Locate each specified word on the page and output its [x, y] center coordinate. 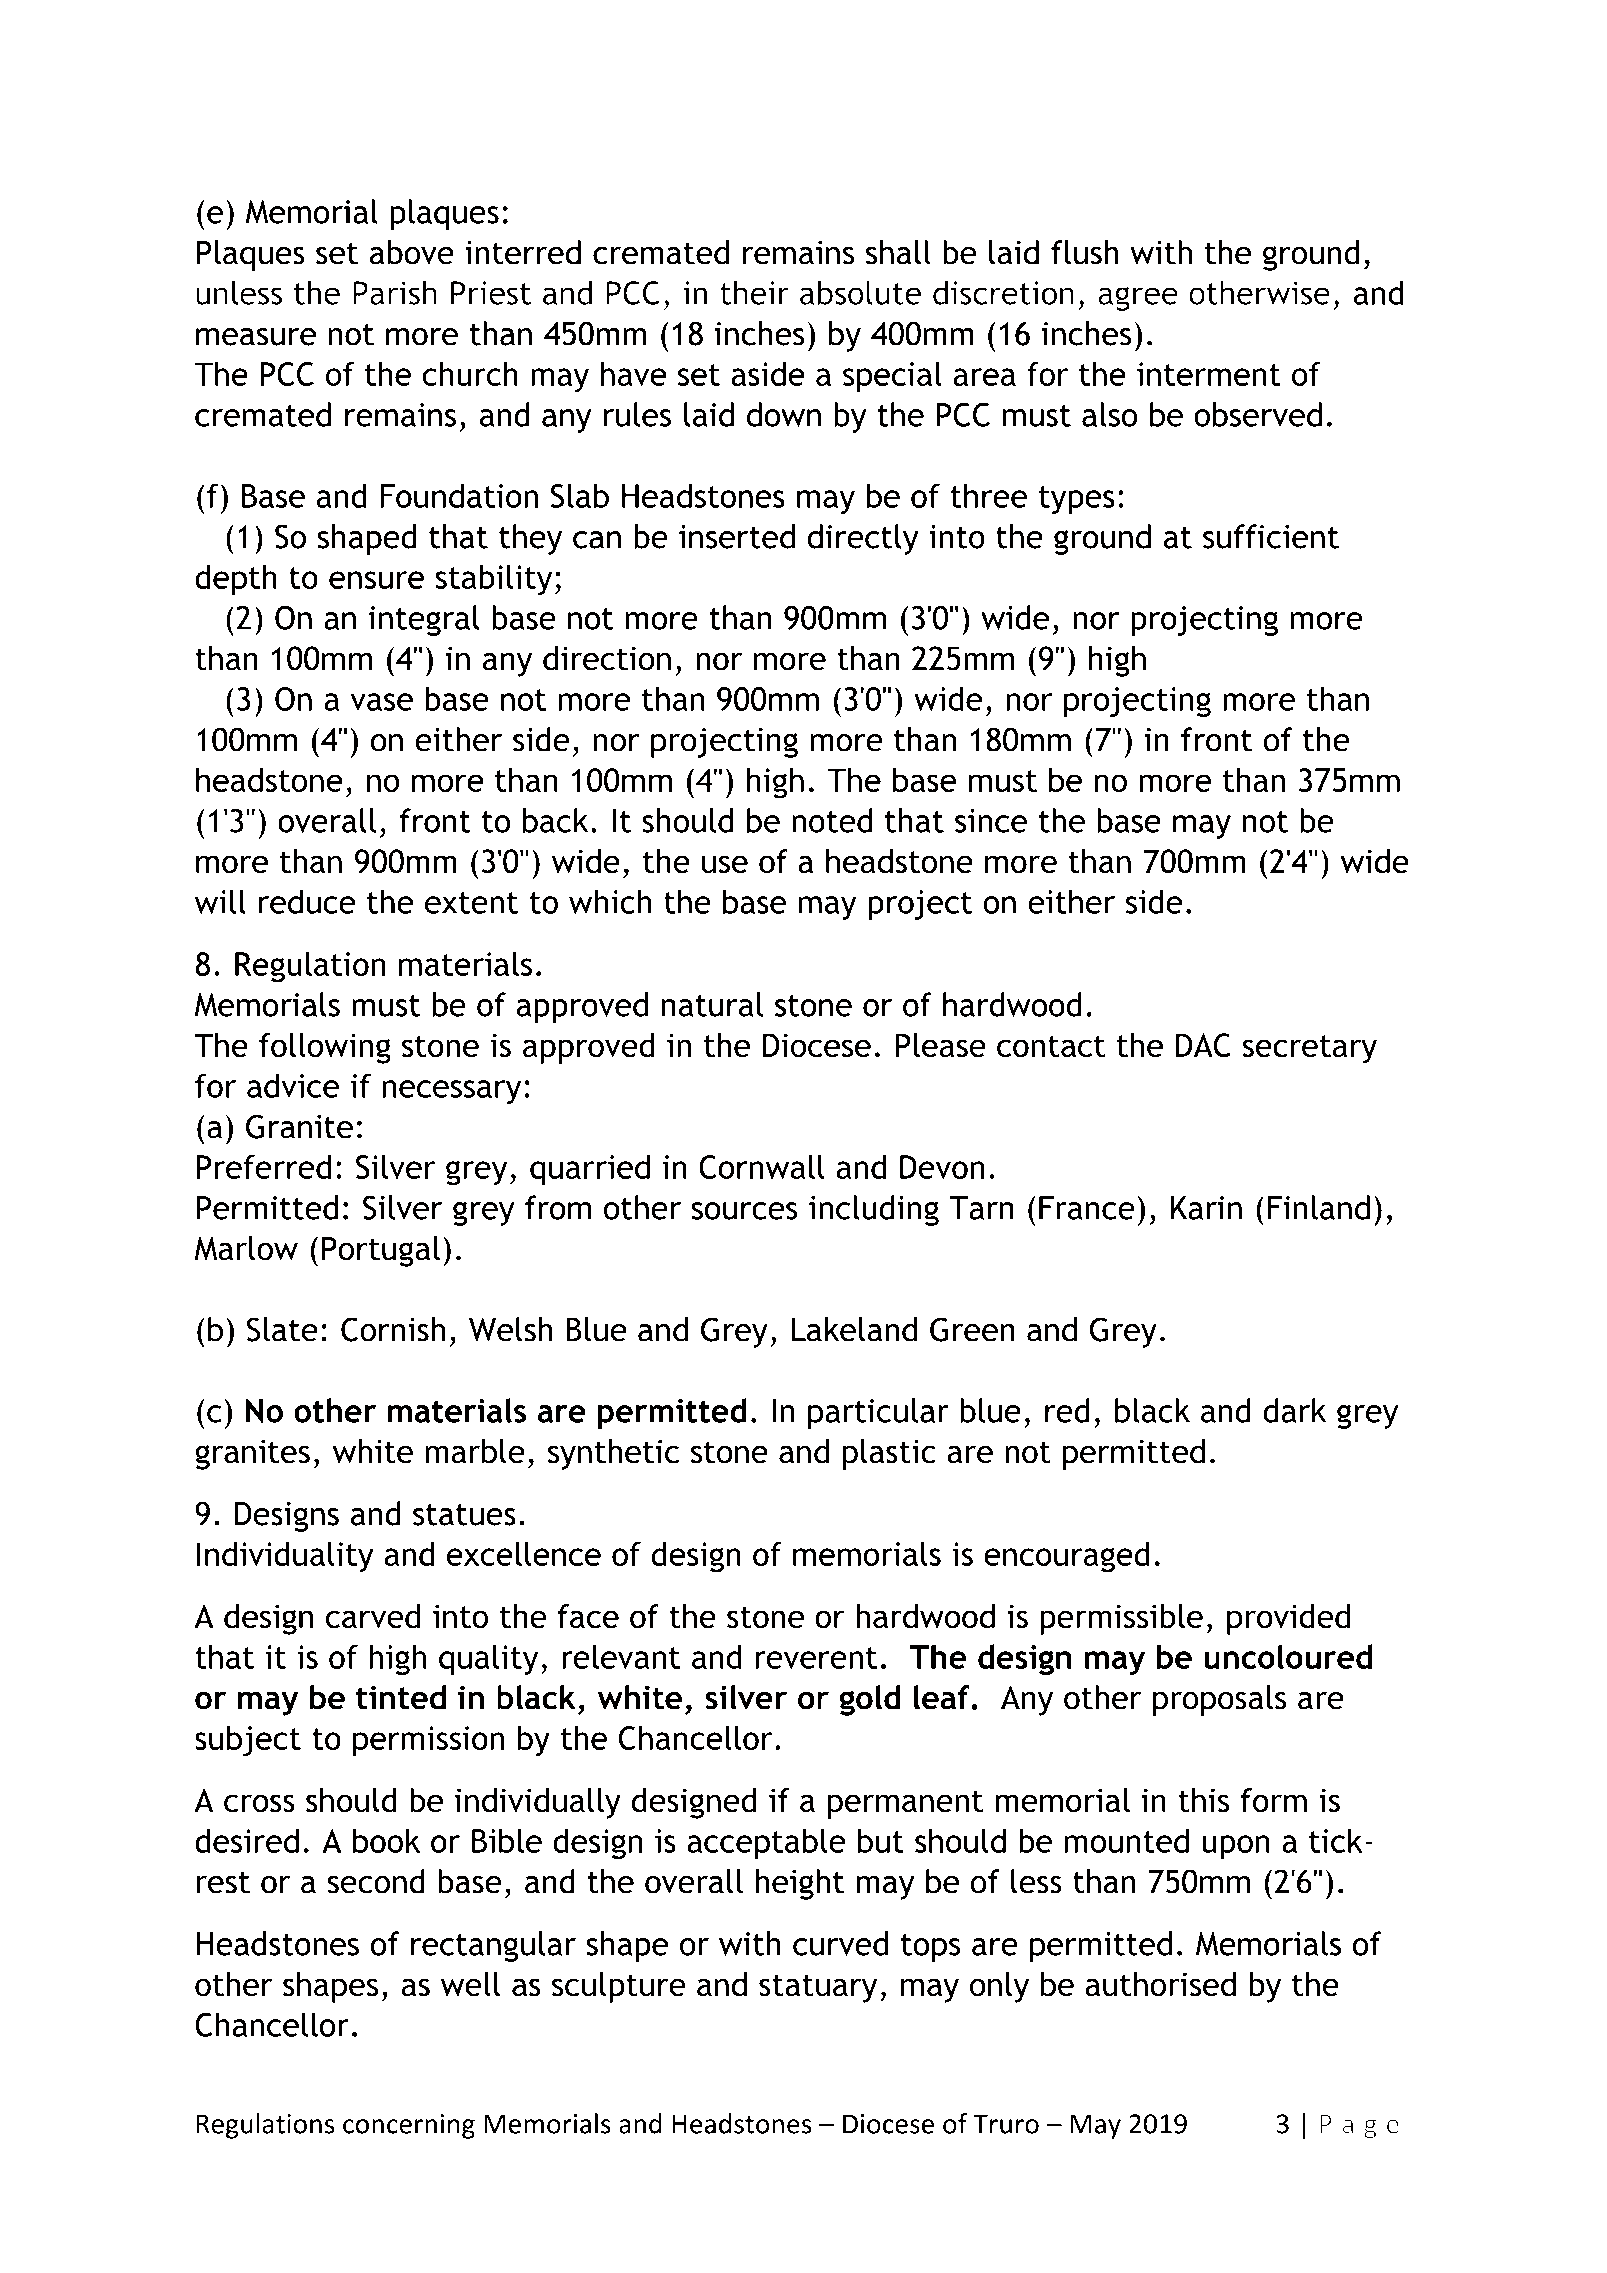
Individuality [285, 1557]
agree [1138, 299]
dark [1294, 1410]
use [725, 864]
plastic [889, 1454]
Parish [395, 292]
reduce [307, 901]
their [754, 292]
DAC [1203, 1045]
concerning [409, 2126]
